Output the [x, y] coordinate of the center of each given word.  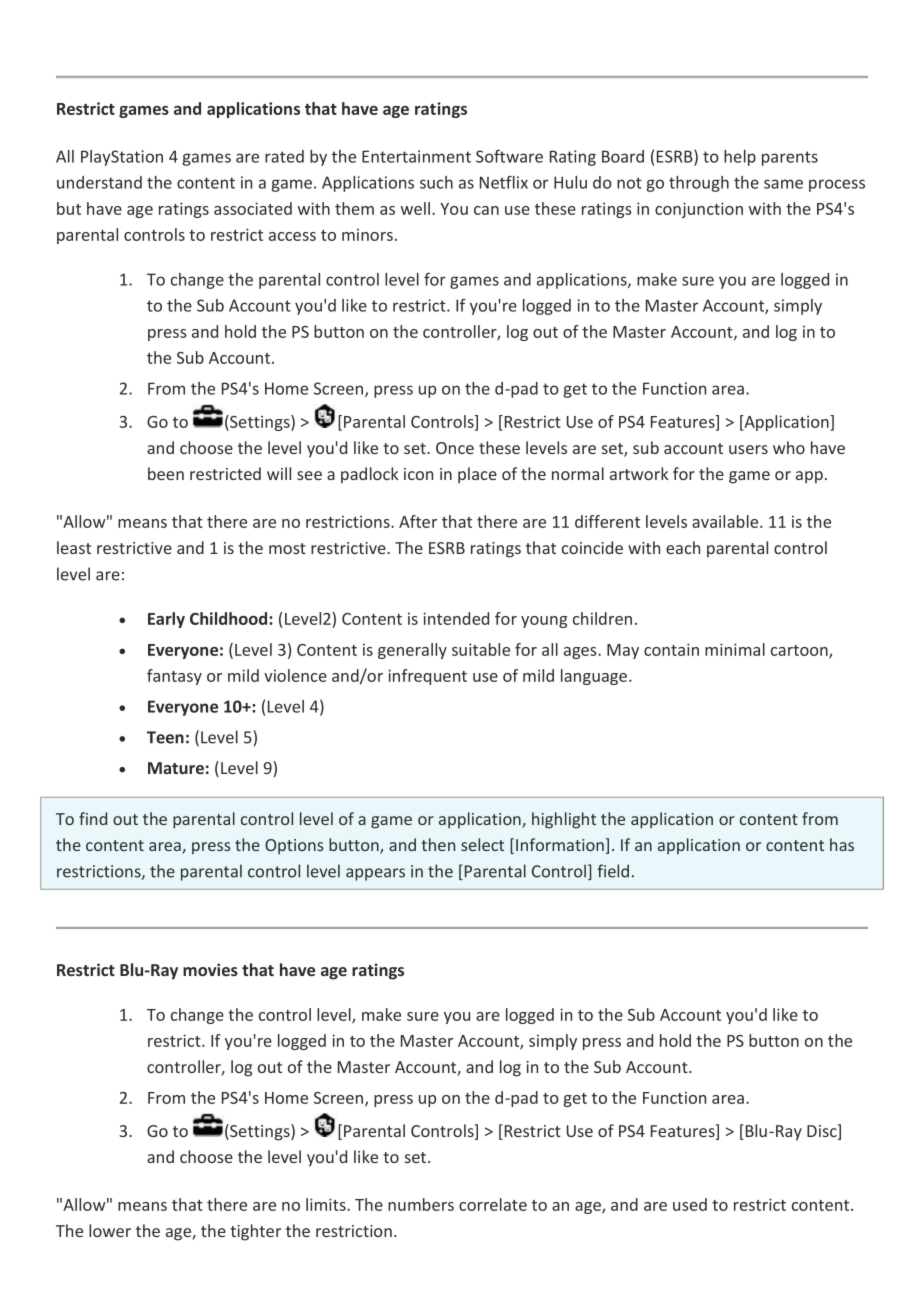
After [418, 521]
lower [110, 1230]
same [783, 184]
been [166, 473]
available [726, 521]
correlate [493, 1204]
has [842, 844]
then [438, 844]
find [93, 818]
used [690, 1204]
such [436, 182]
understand [99, 182]
